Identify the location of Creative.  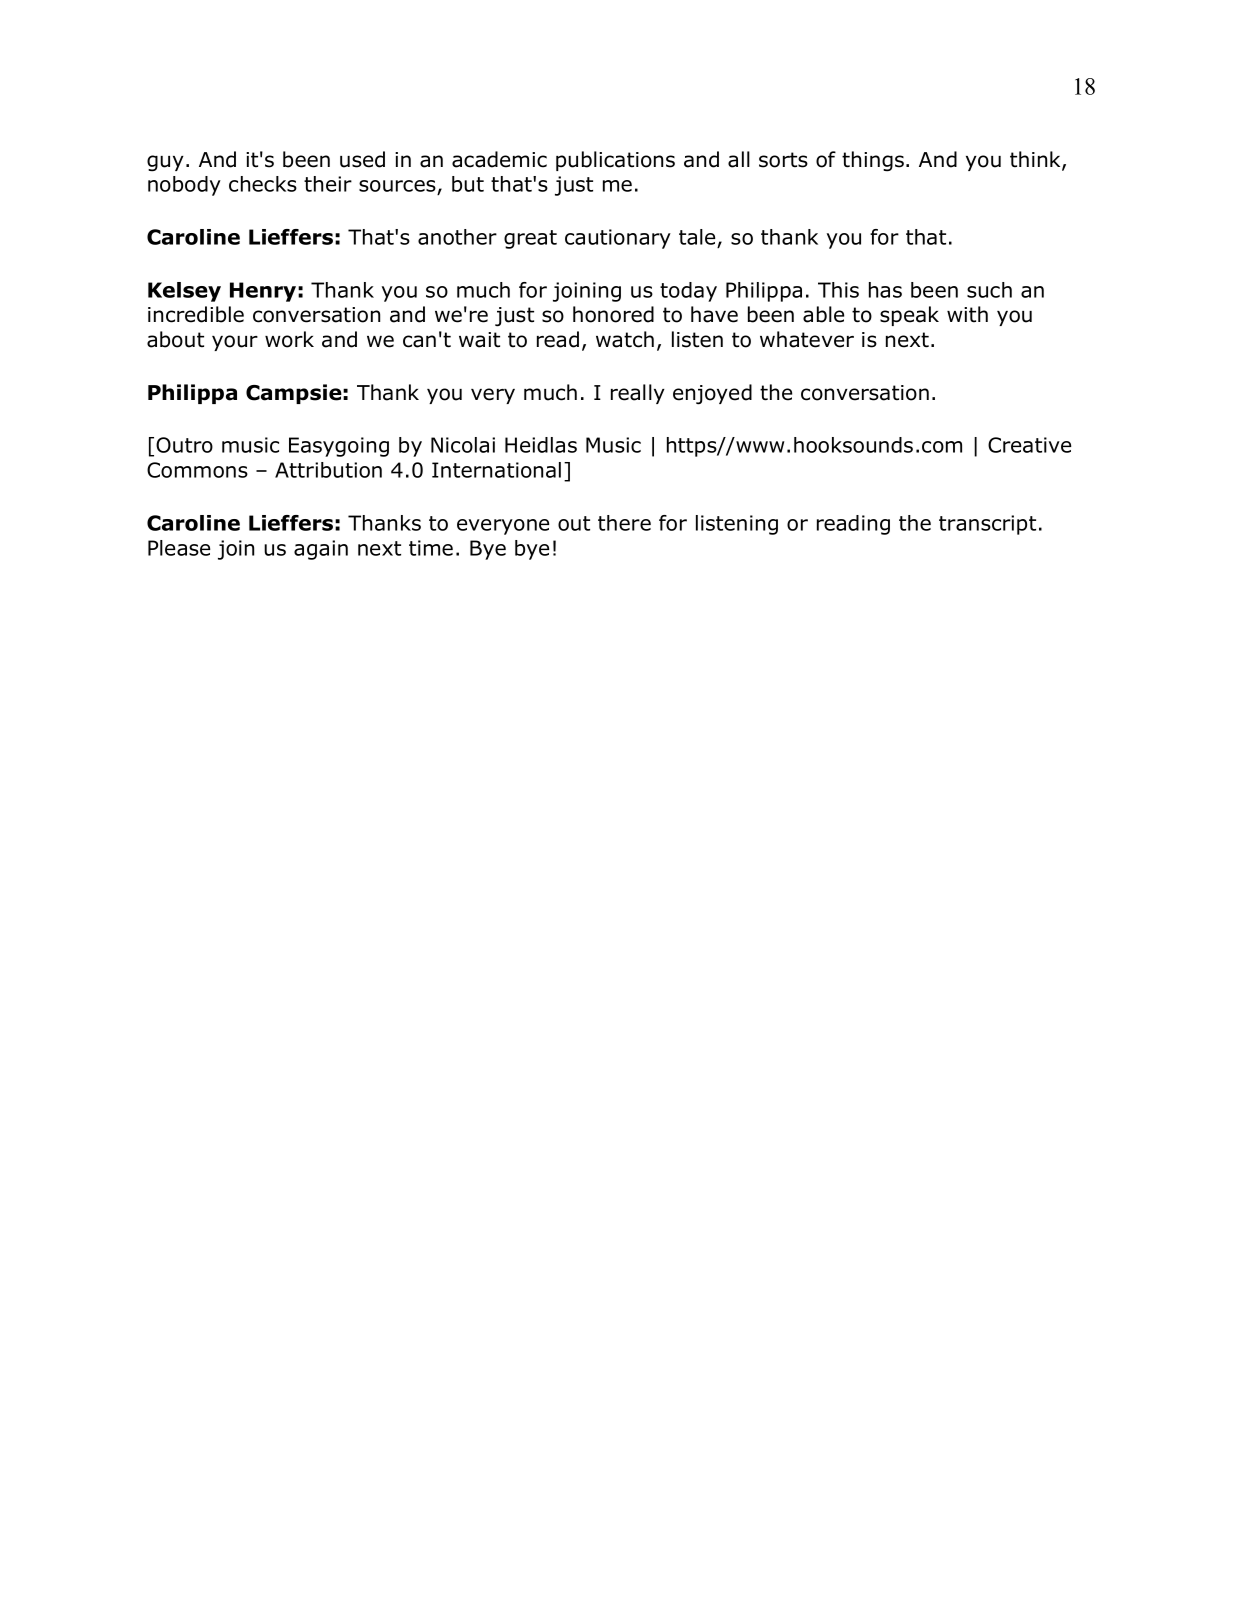
(1029, 445).
